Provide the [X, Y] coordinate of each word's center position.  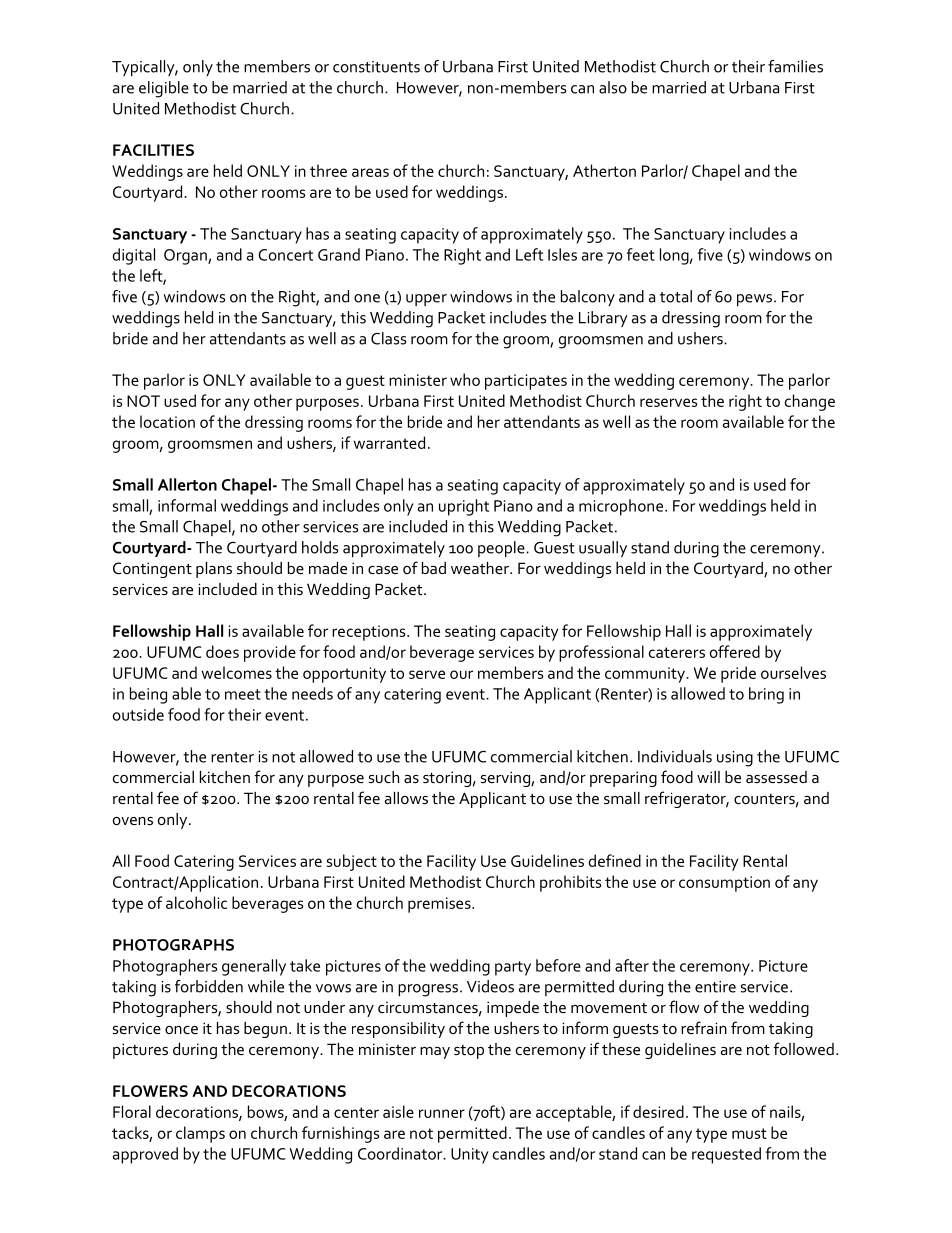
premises [440, 905]
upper [426, 300]
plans [214, 570]
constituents [376, 67]
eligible [164, 89]
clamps [200, 1134]
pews [754, 300]
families [795, 66]
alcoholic [196, 902]
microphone [621, 507]
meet [243, 694]
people [502, 549]
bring [766, 695]
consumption [724, 884]
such [384, 777]
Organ [186, 257]
